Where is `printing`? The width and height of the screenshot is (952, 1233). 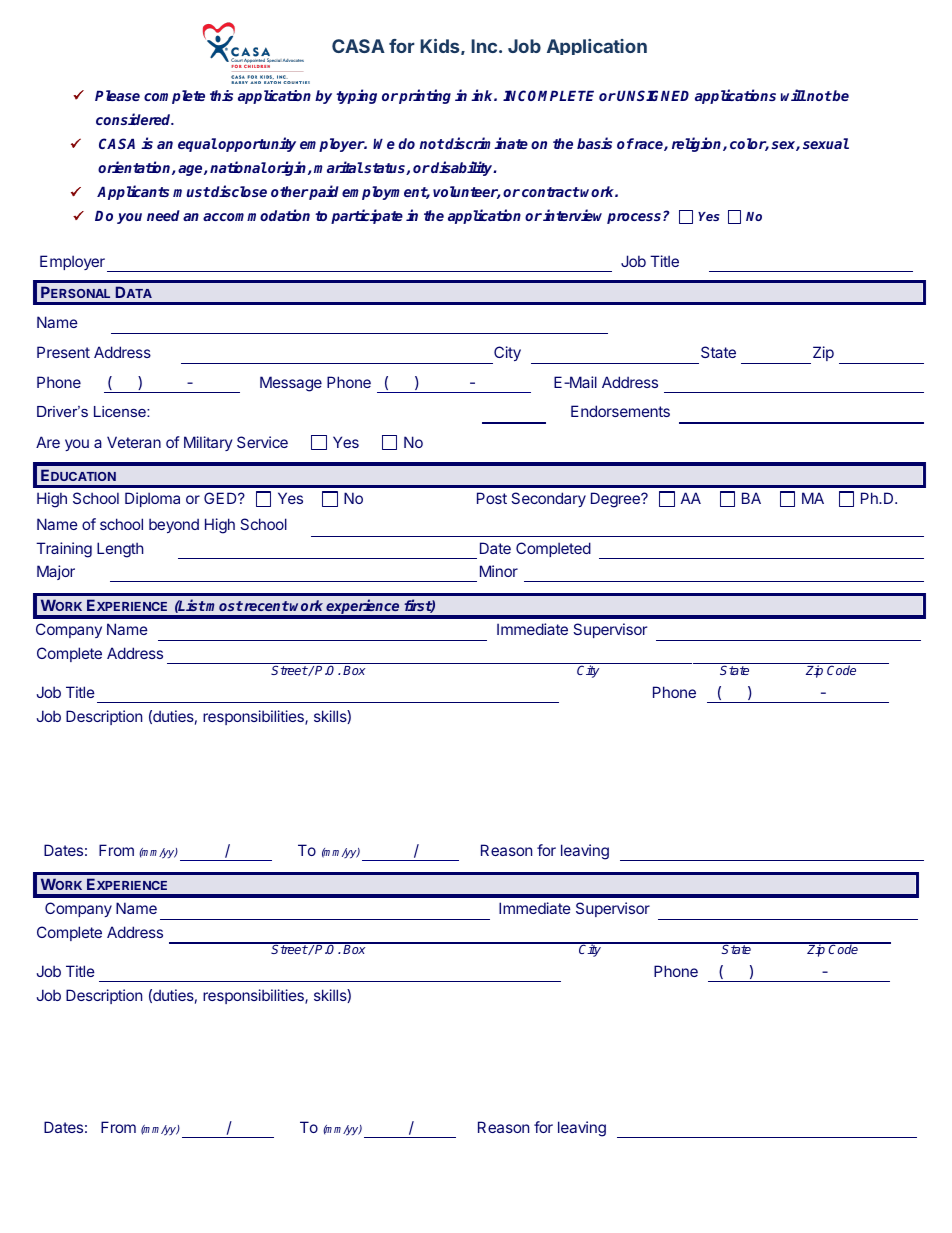 printing is located at coordinates (425, 96).
